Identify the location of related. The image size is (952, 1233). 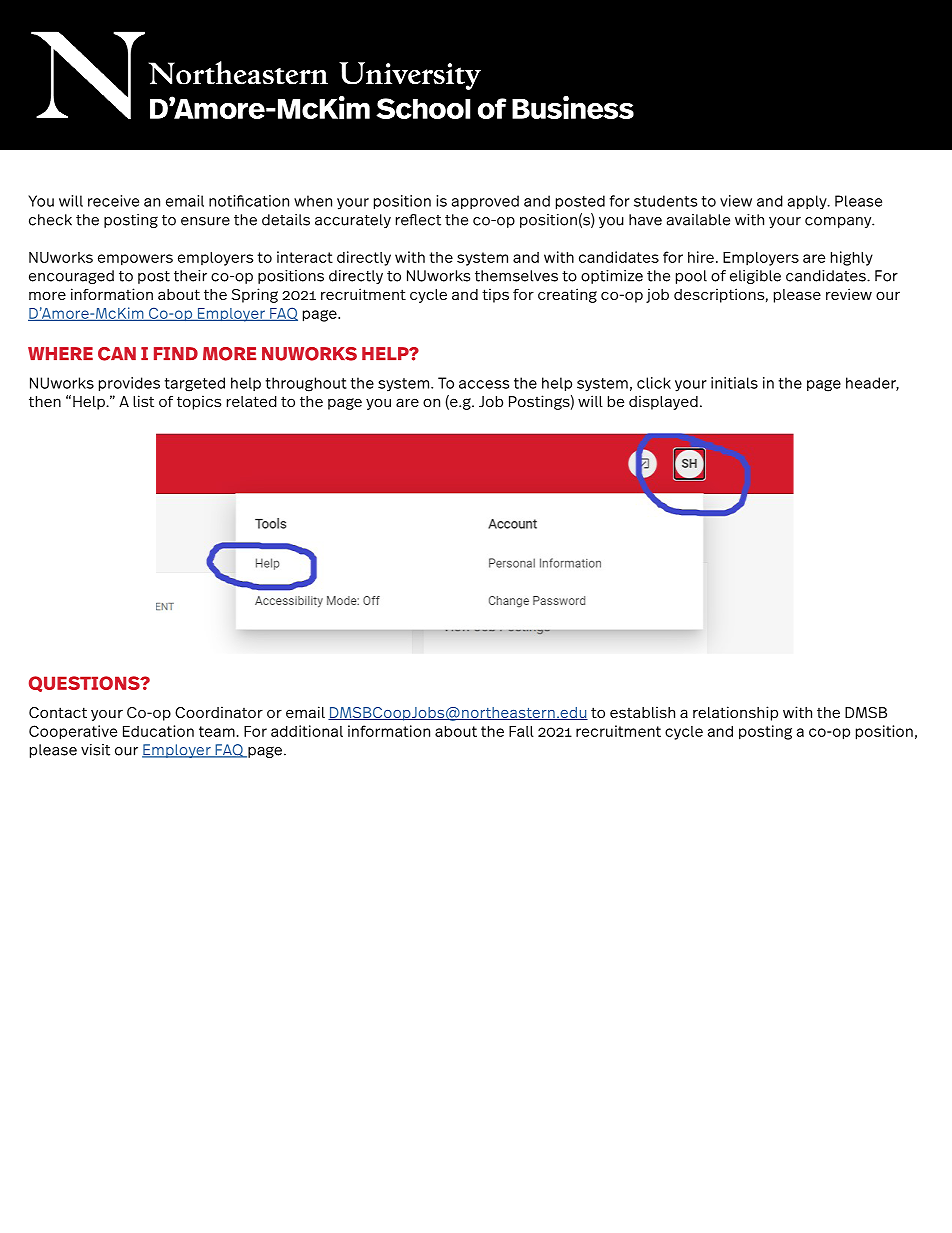
(252, 401).
